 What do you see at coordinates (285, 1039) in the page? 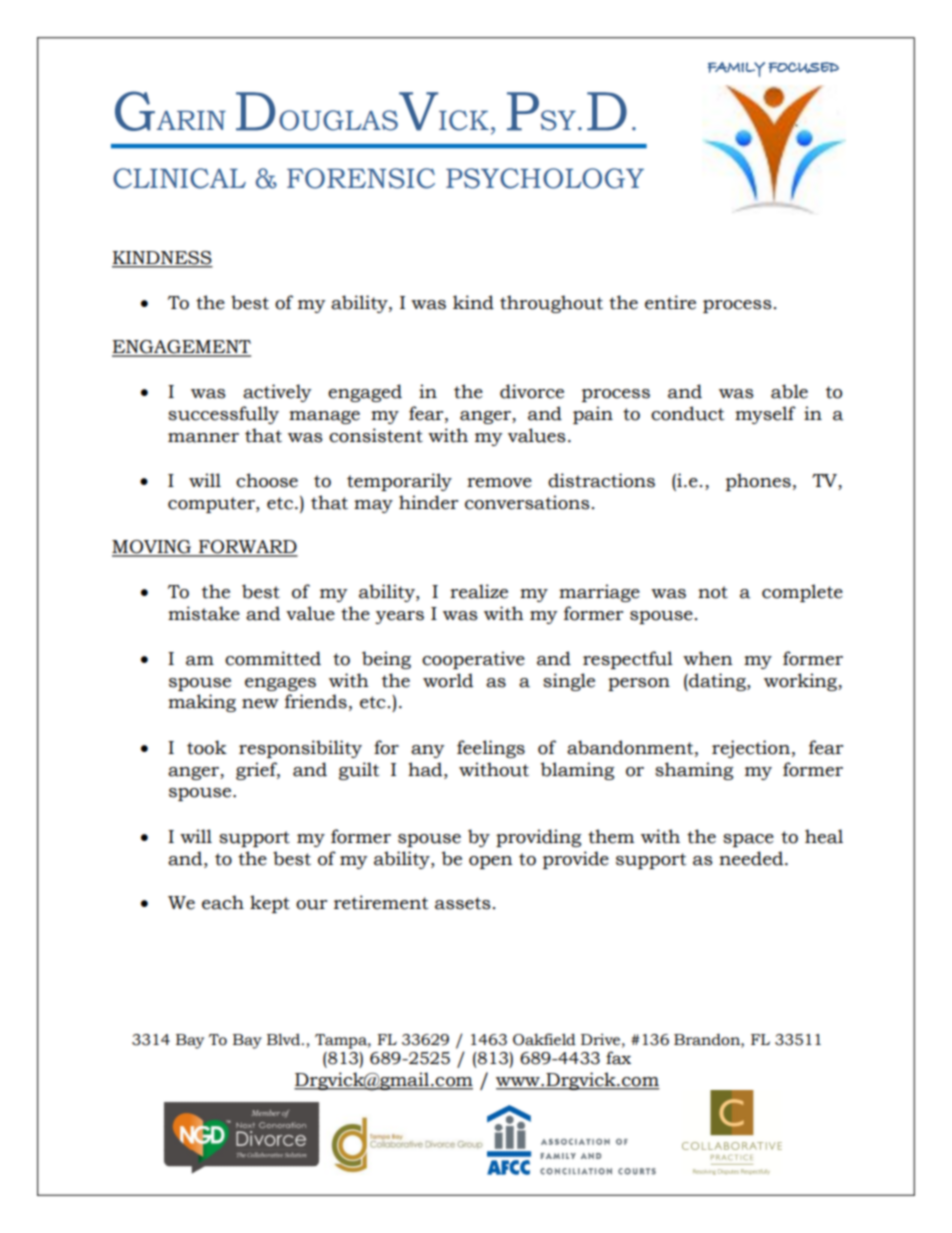
I see `Blvd` at bounding box center [285, 1039].
